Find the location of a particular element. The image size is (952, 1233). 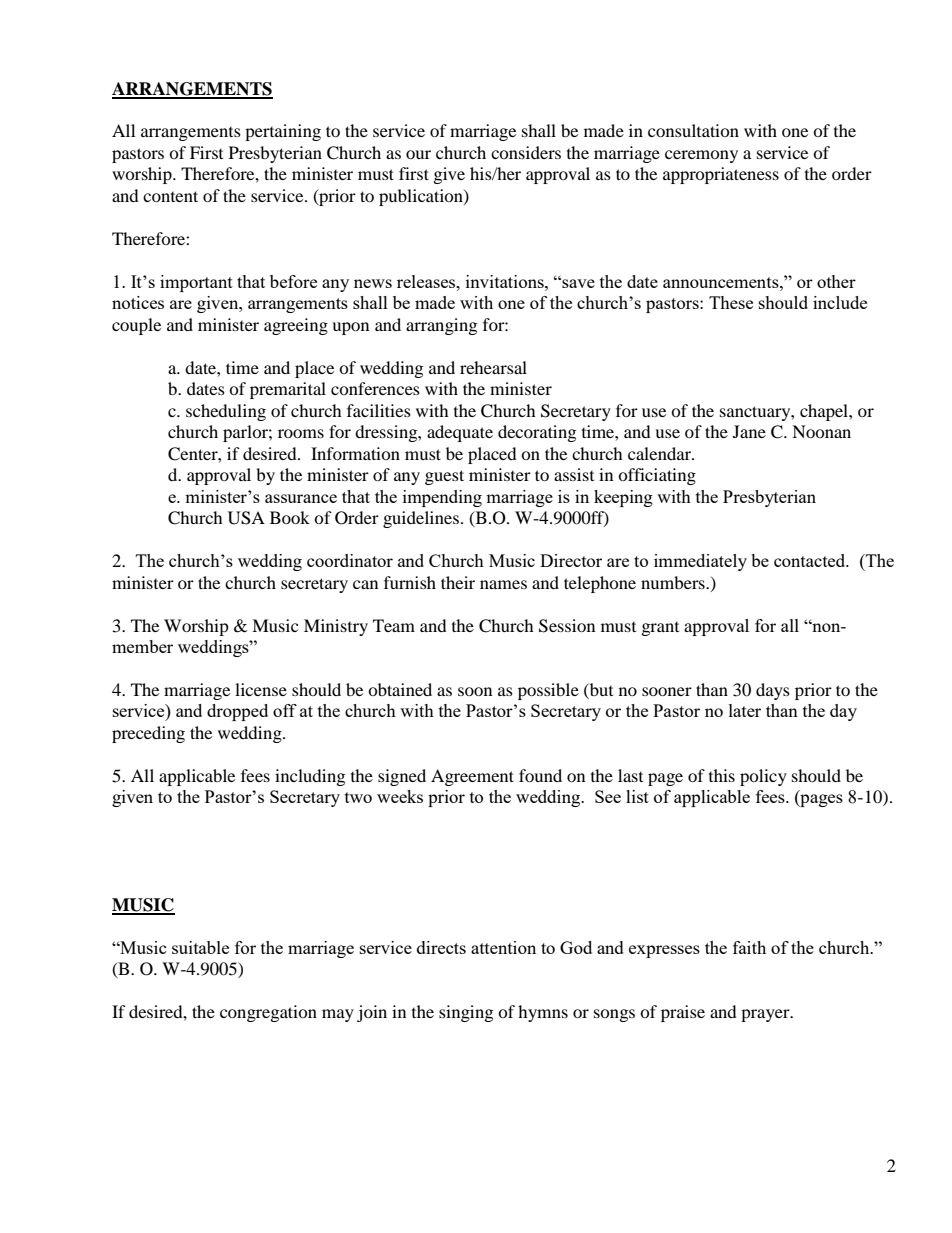

considers is located at coordinates (526, 152).
